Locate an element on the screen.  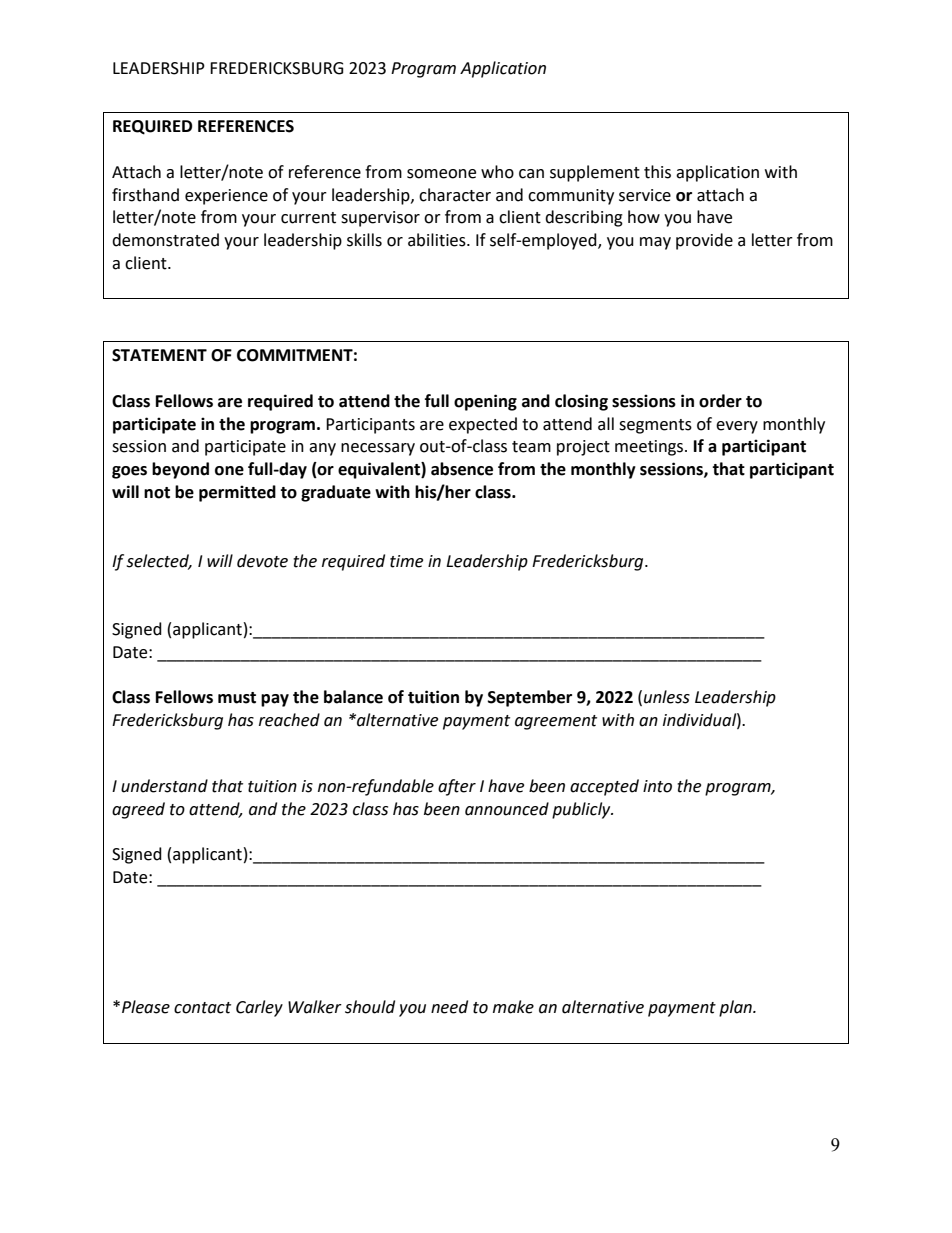
experience is located at coordinates (226, 197).
